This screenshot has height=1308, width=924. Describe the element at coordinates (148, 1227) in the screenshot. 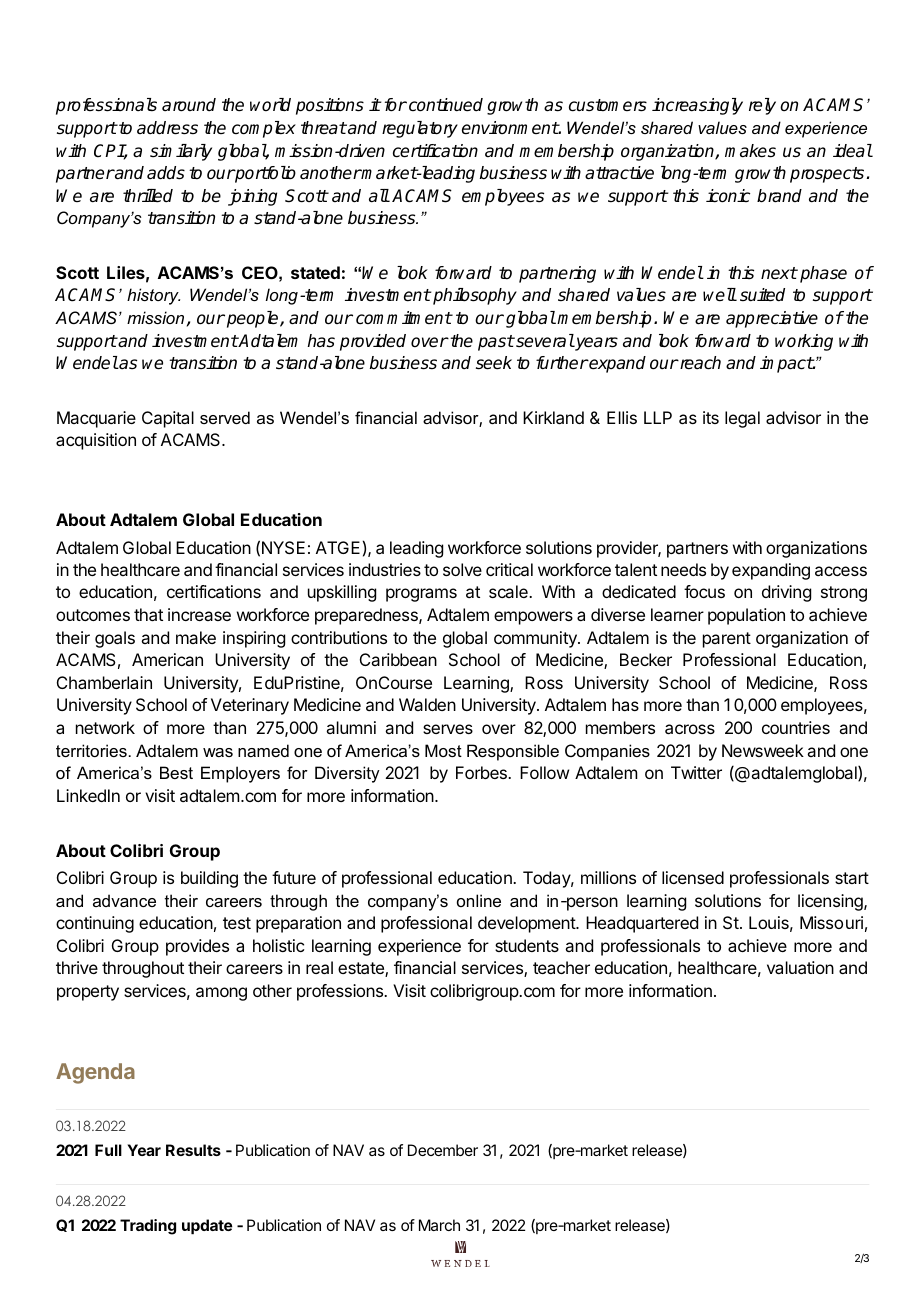

I see `Trading` at that location.
